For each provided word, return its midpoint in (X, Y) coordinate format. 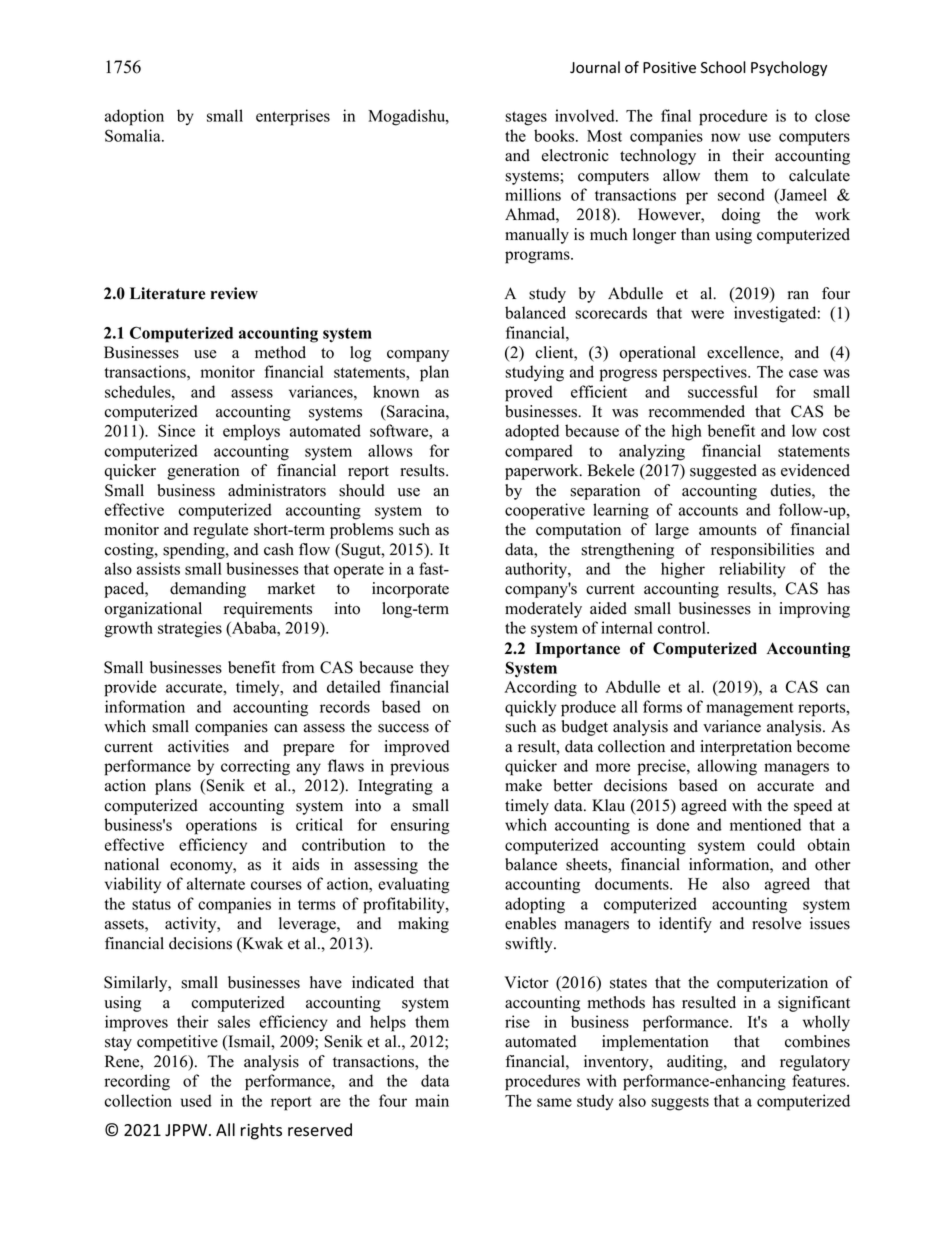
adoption (134, 117)
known (396, 391)
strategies (190, 629)
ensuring (420, 826)
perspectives (706, 373)
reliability (752, 570)
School (723, 67)
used (196, 1100)
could (776, 844)
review (234, 293)
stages (526, 118)
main (432, 1100)
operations (221, 826)
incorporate (410, 590)
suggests (680, 1103)
